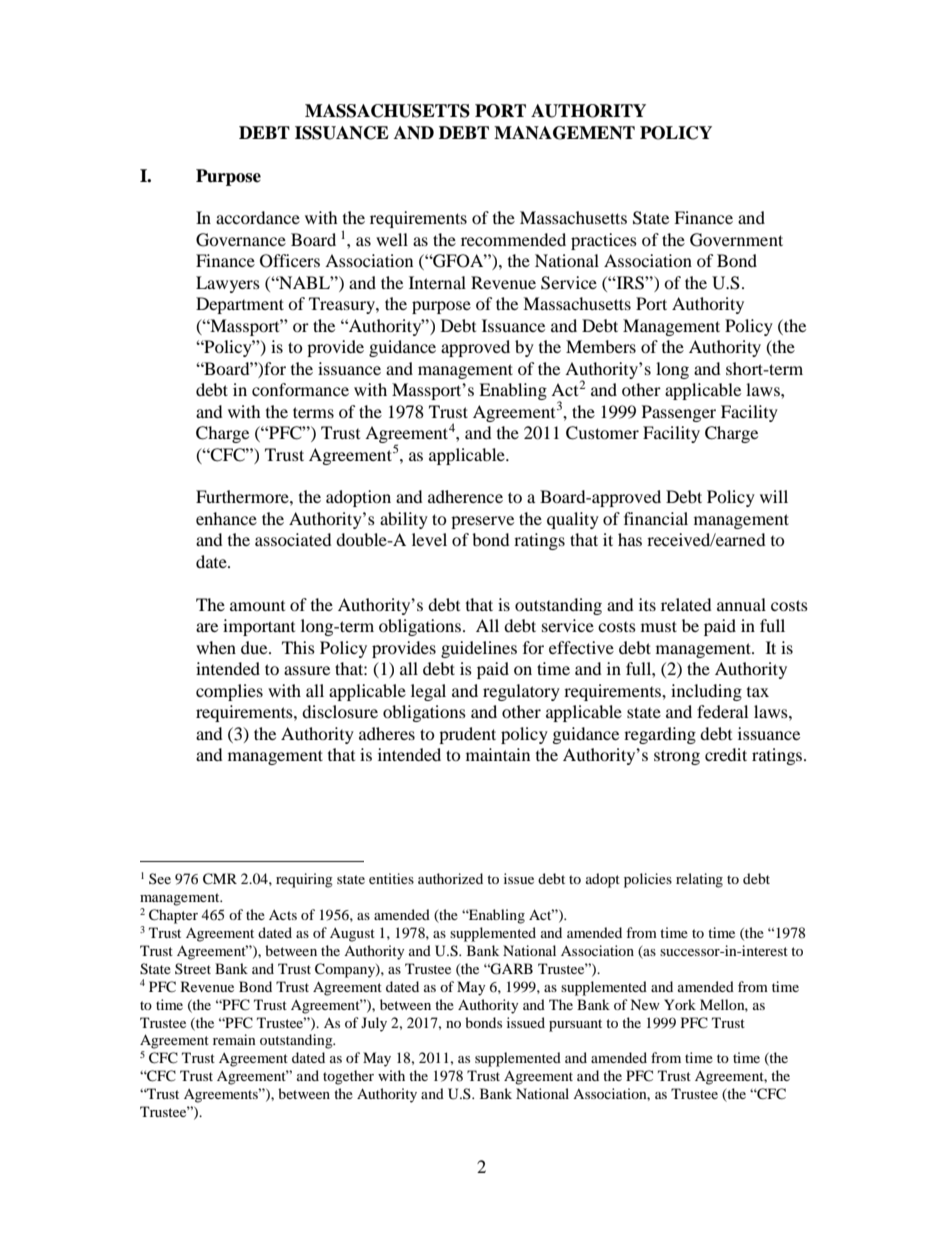 The width and height of the page is (952, 1233). I want to click on Governance, so click(241, 240).
